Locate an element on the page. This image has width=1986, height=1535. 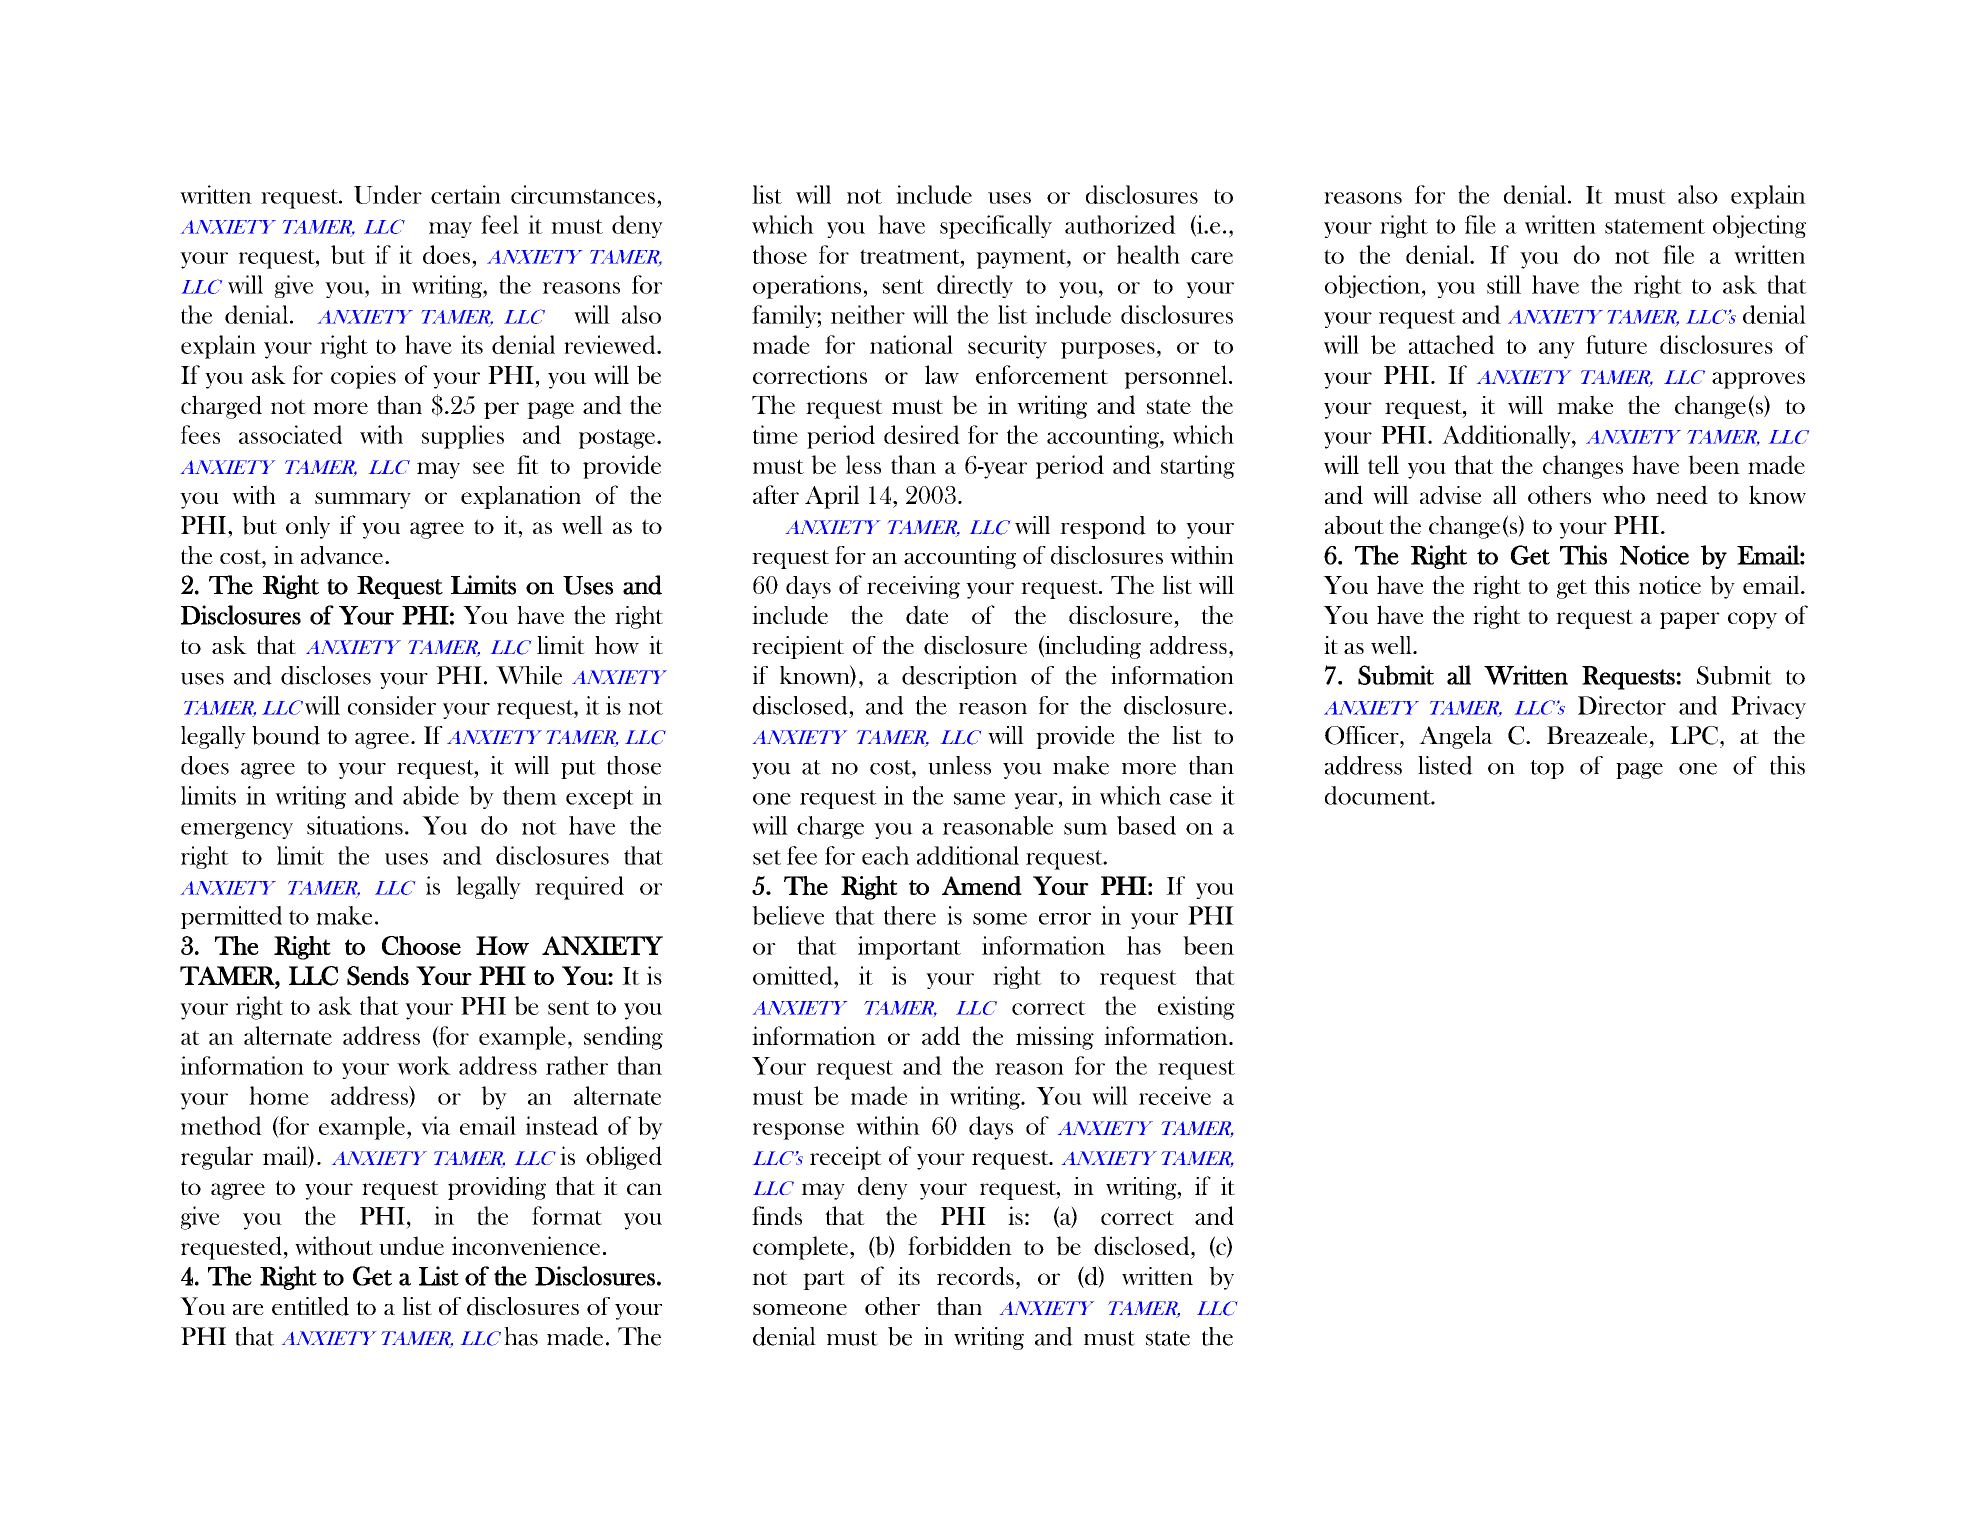
same is located at coordinates (979, 799).
